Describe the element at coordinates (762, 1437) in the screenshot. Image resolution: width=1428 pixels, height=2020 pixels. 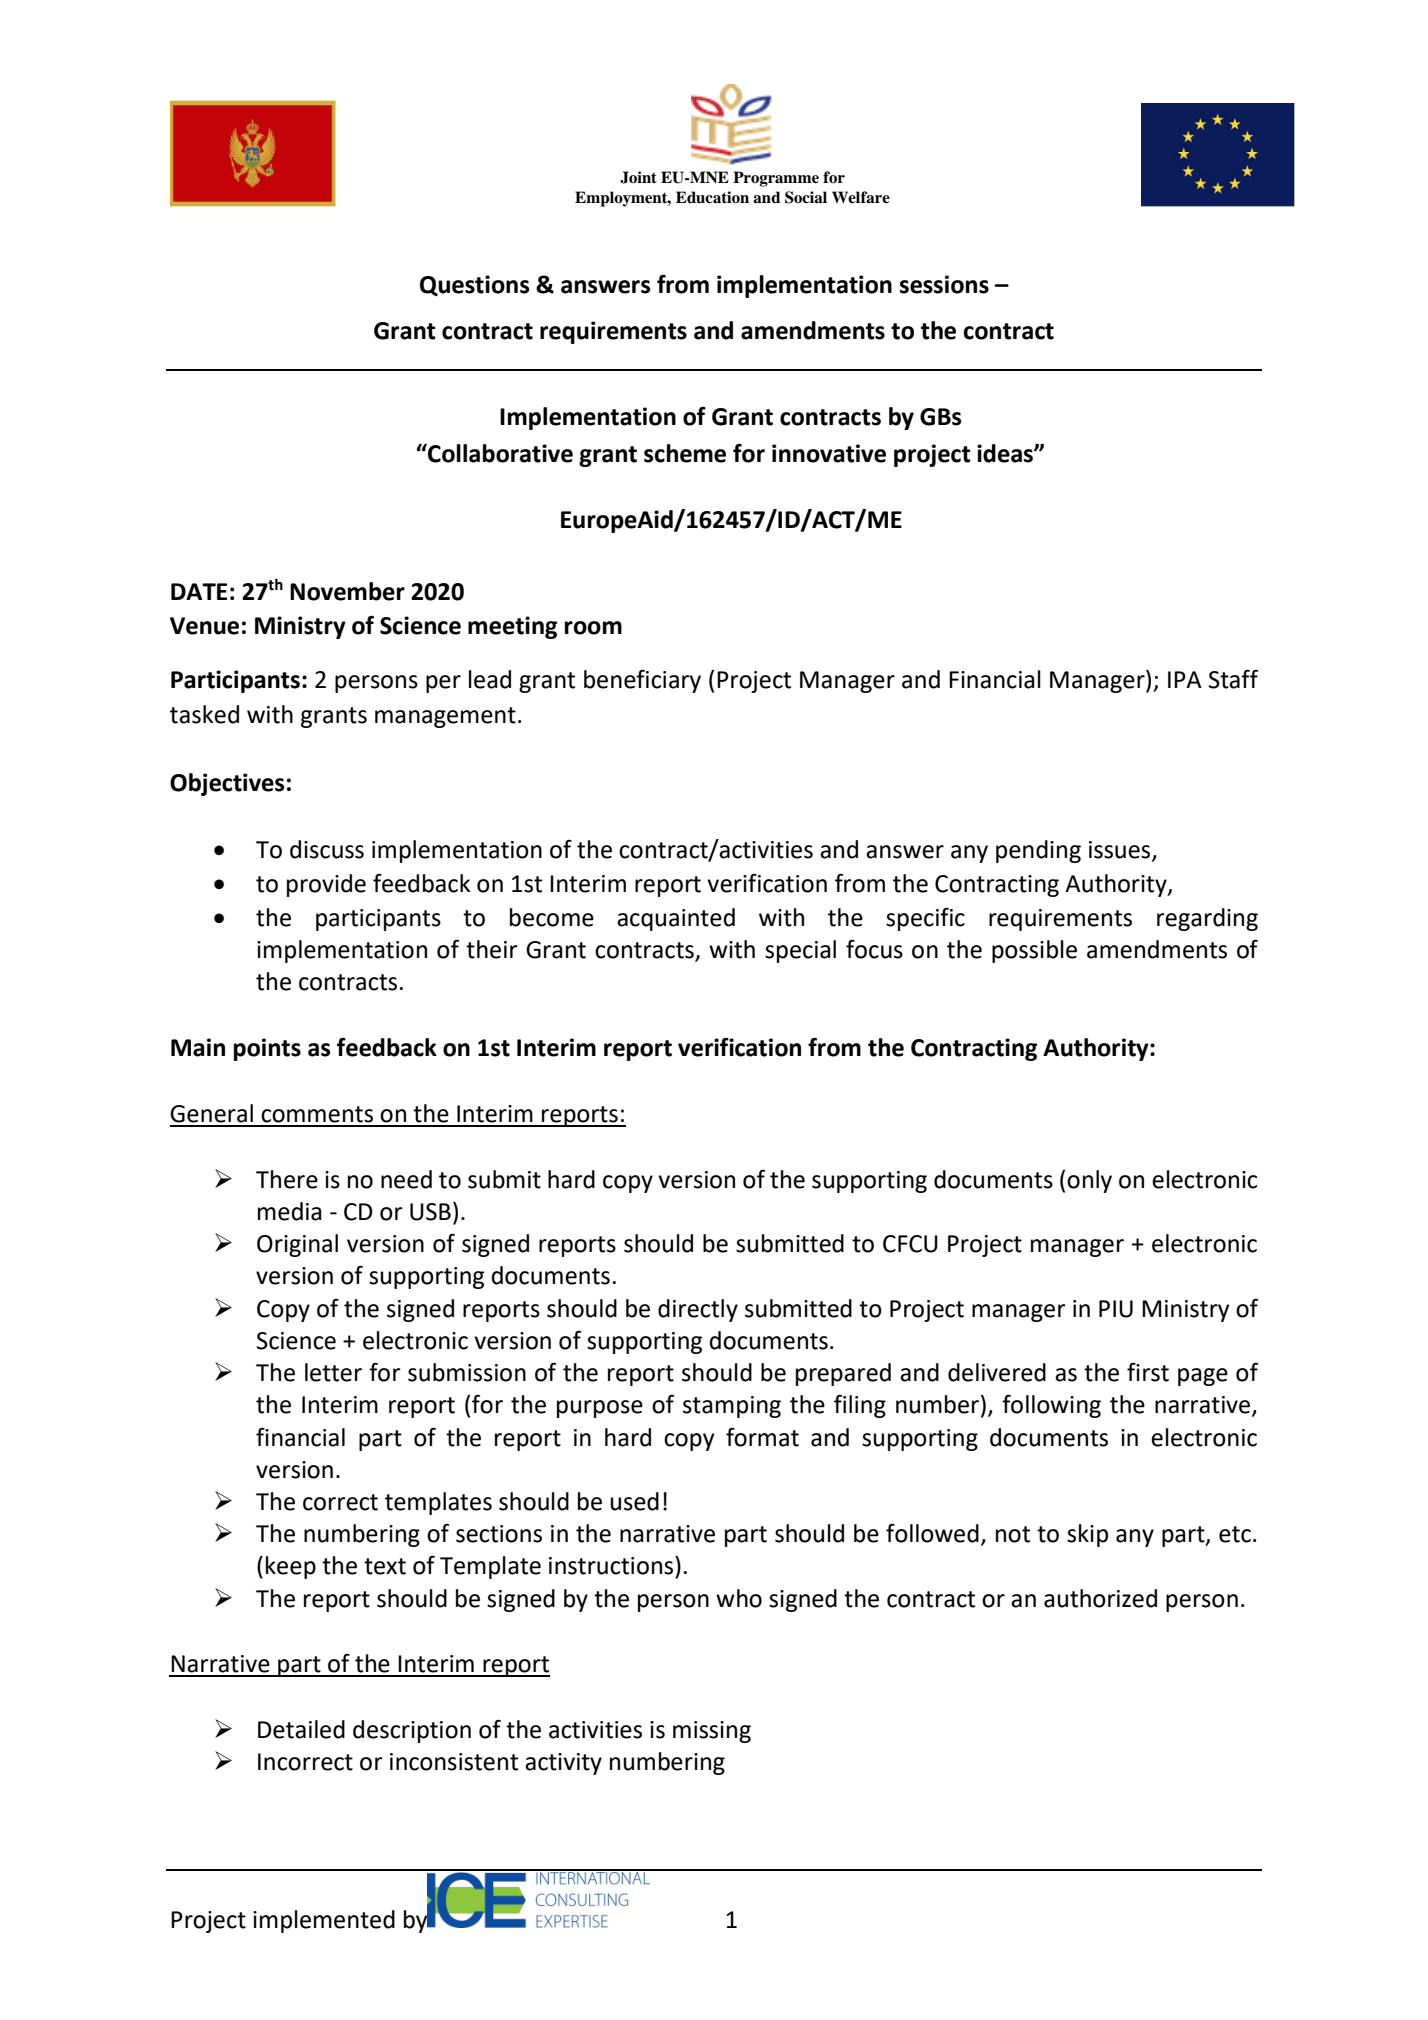
I see `format` at that location.
